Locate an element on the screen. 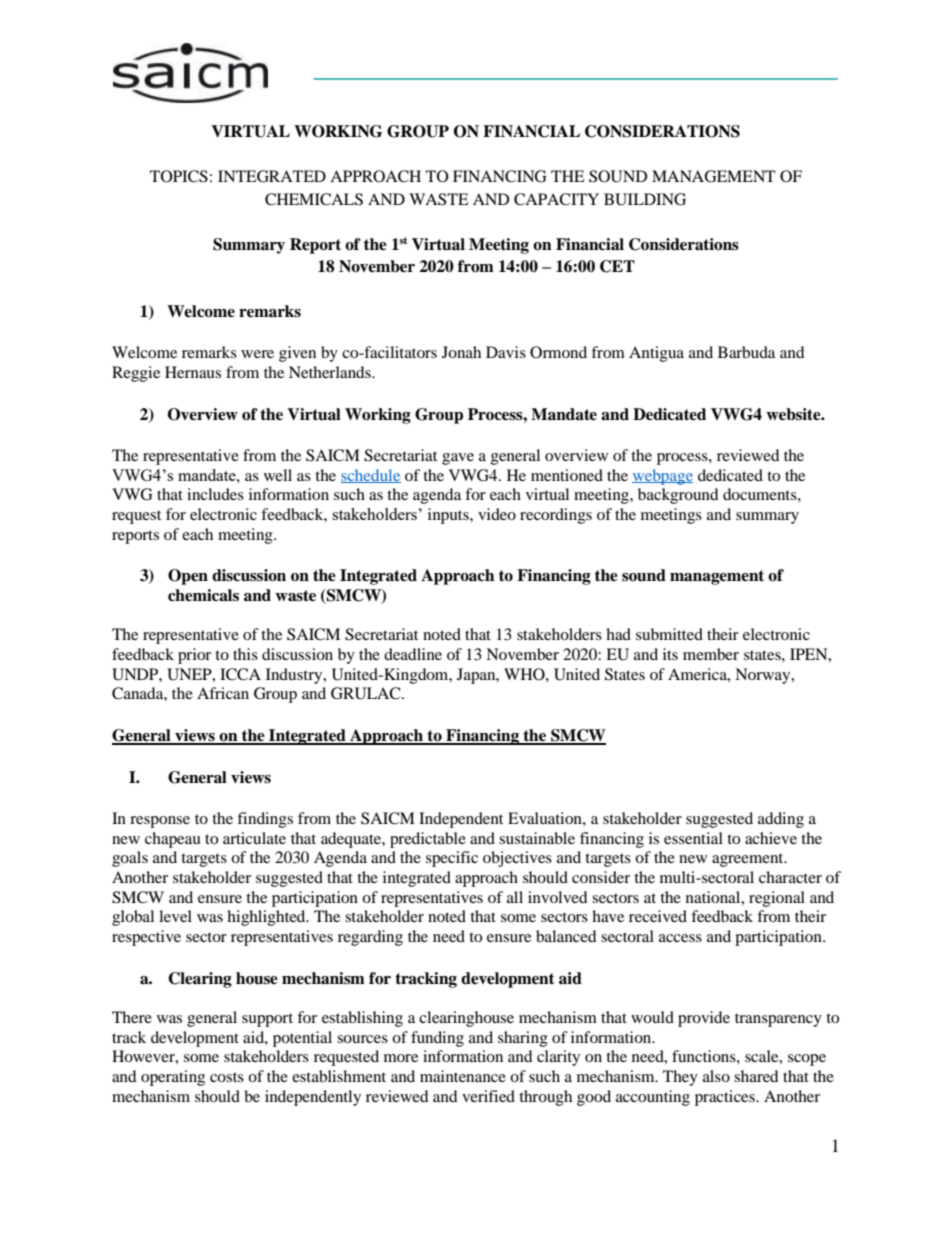 Image resolution: width=952 pixels, height=1233 pixels. also is located at coordinates (716, 1076).
